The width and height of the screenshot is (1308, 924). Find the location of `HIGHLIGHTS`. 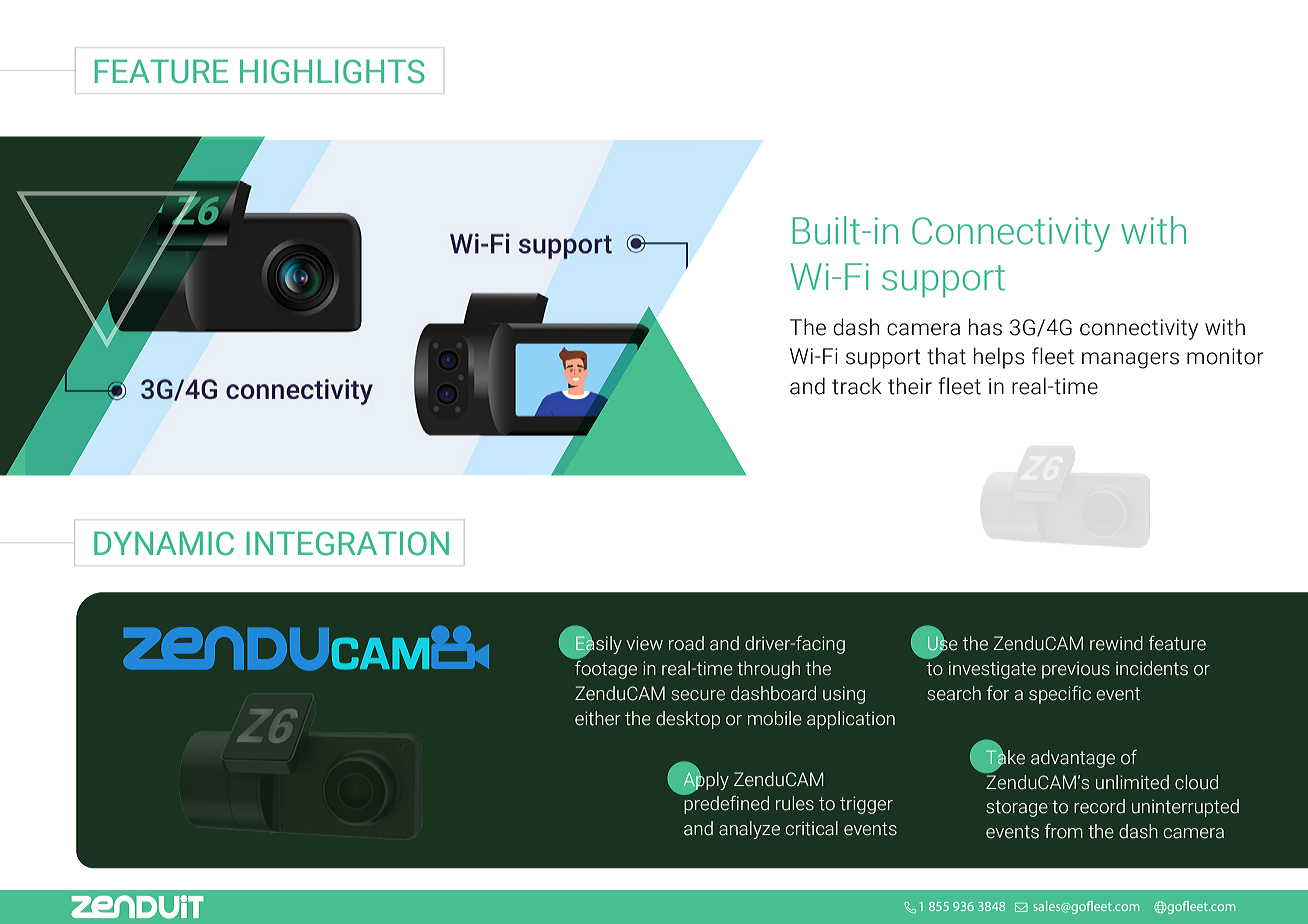

HIGHLIGHTS is located at coordinates (332, 71).
